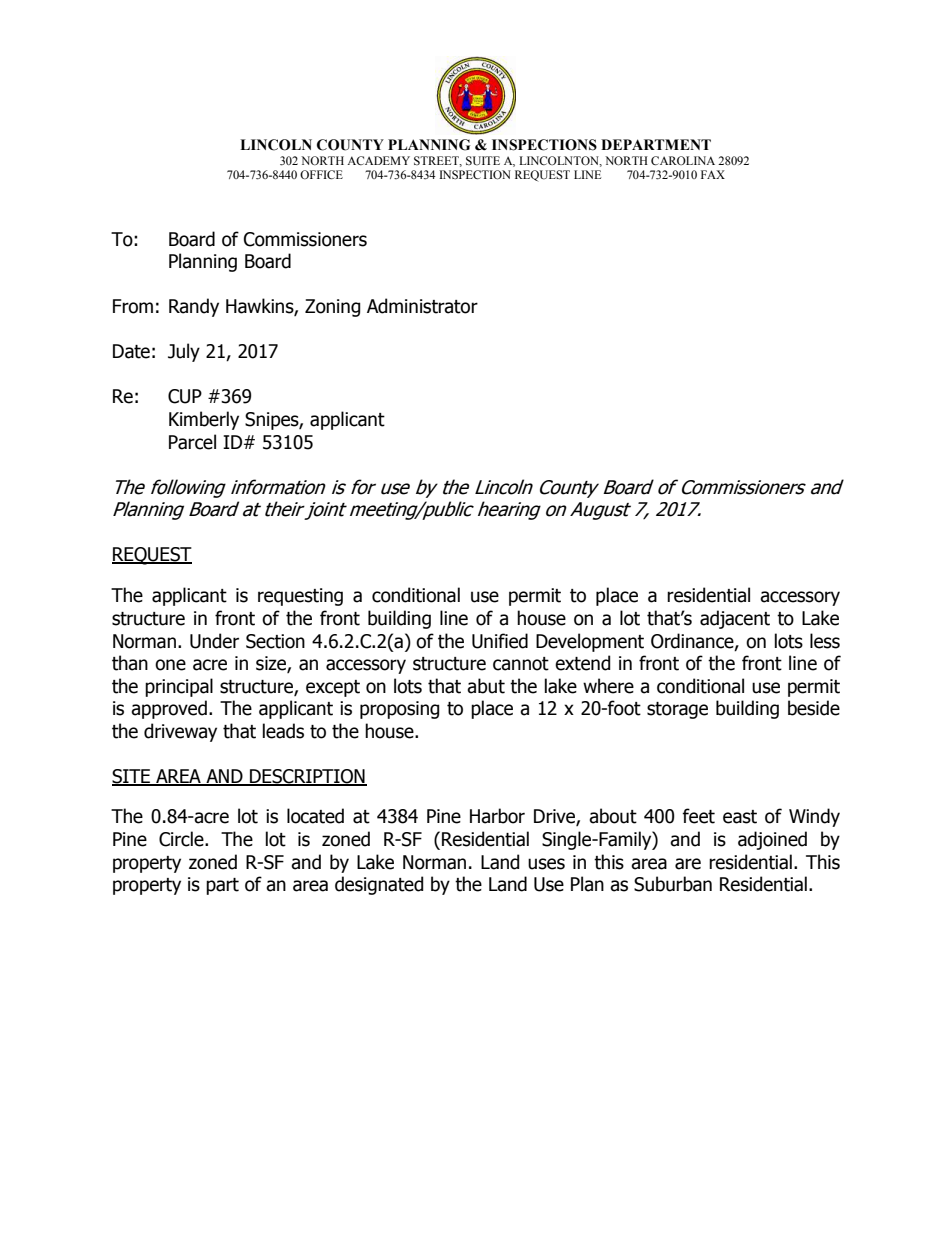 Image resolution: width=952 pixels, height=1233 pixels. I want to click on adjacent, so click(735, 619).
